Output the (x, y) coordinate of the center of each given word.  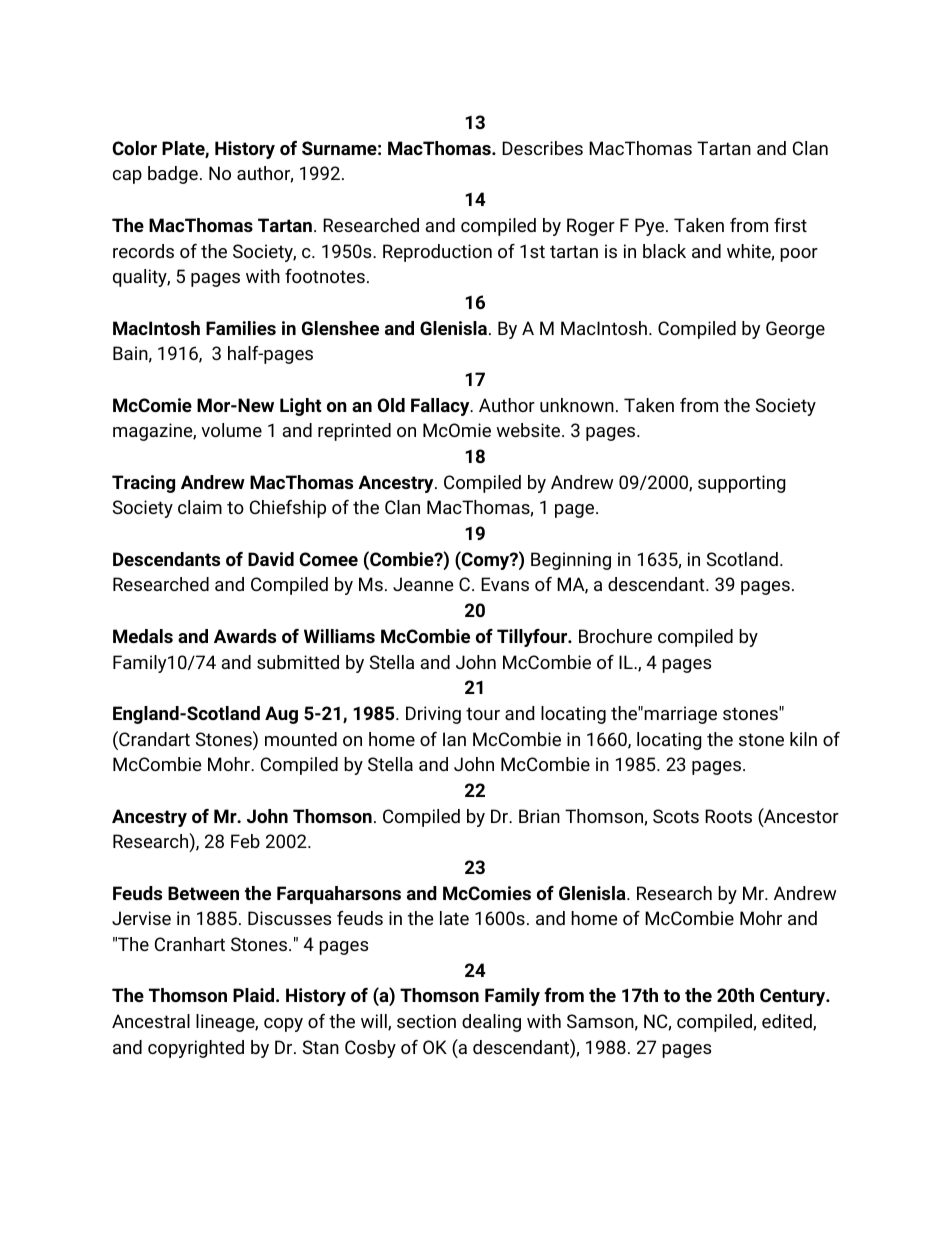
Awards (245, 636)
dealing (491, 1023)
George (795, 330)
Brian (539, 816)
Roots (728, 816)
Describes (542, 148)
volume (231, 430)
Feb (245, 841)
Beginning (571, 561)
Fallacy (441, 407)
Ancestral (151, 1021)
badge (173, 175)
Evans (505, 584)
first (790, 225)
